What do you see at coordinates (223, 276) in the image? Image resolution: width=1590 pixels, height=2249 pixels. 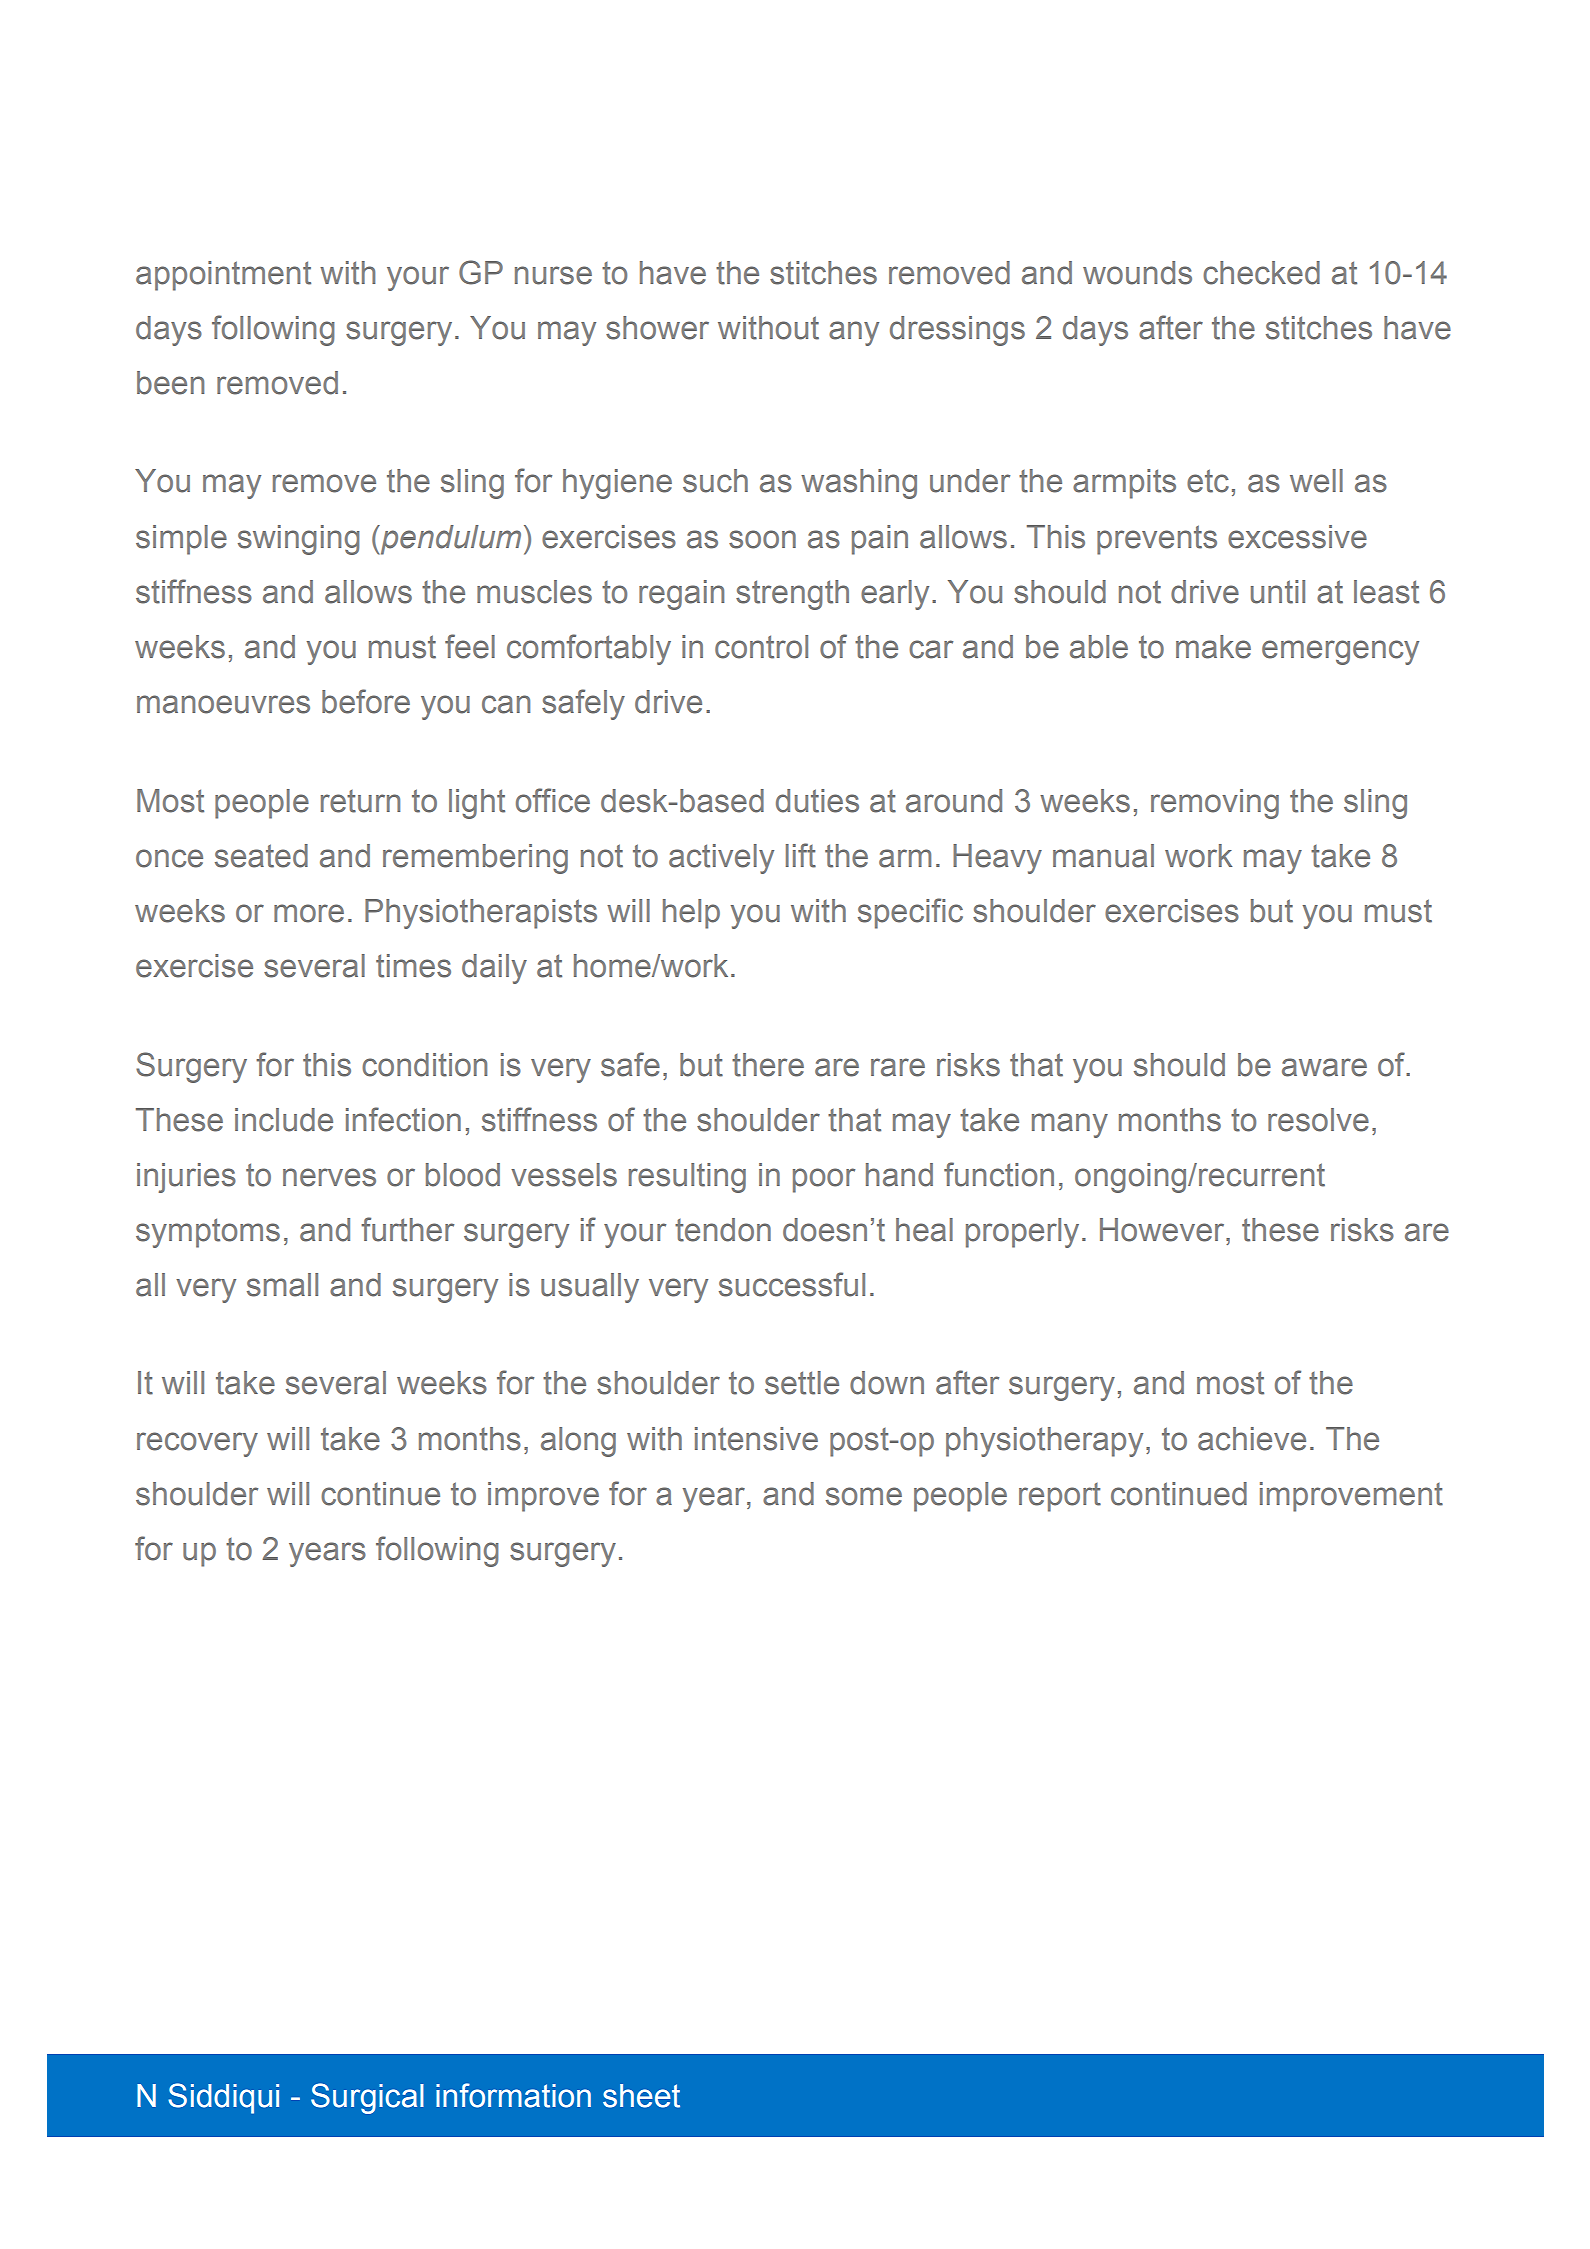 I see `appointment` at bounding box center [223, 276].
